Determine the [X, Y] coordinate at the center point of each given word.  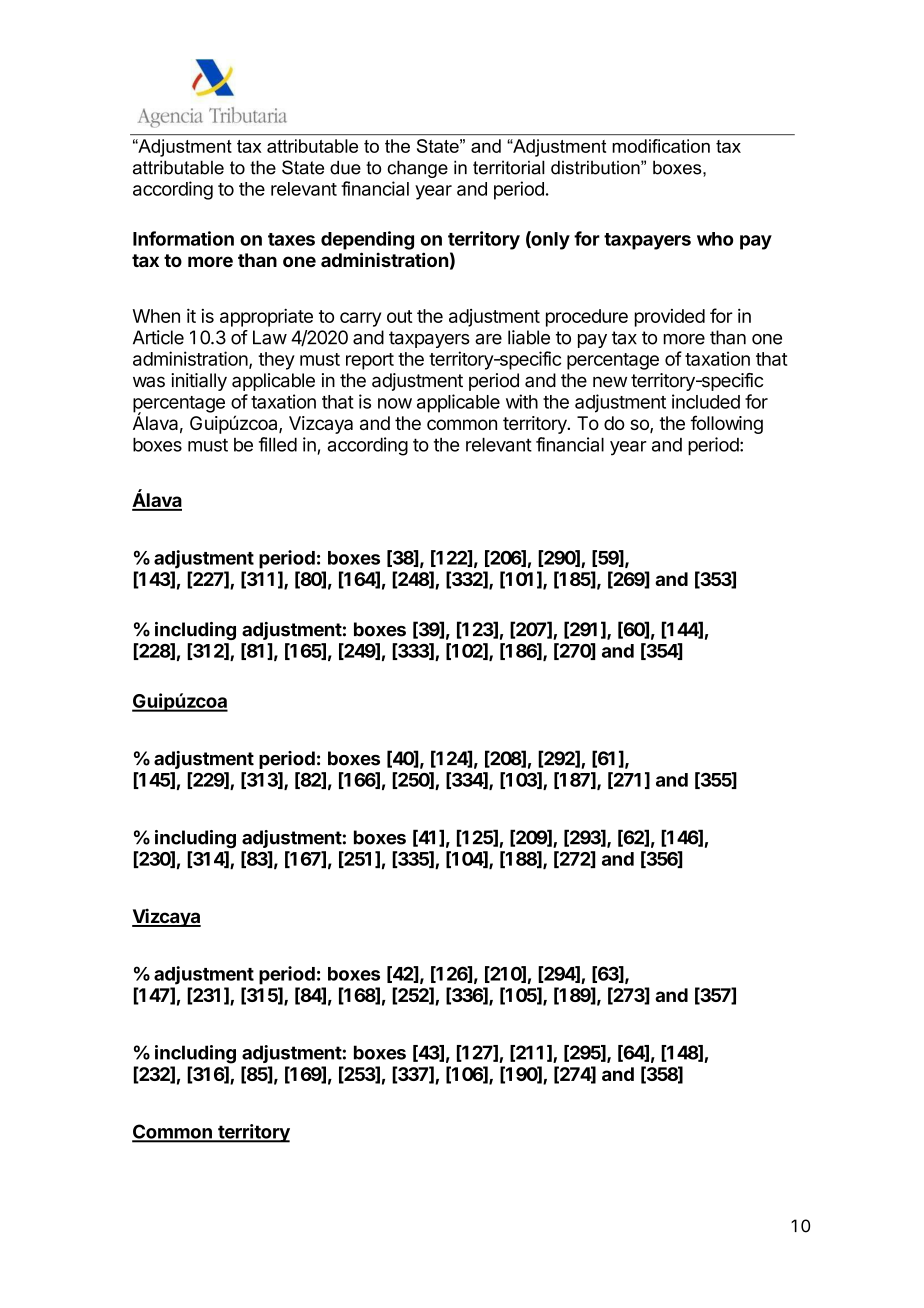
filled [278, 444]
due [345, 167]
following [726, 424]
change [417, 169]
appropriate [266, 318]
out [400, 316]
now [395, 403]
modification [661, 146]
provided [670, 318]
